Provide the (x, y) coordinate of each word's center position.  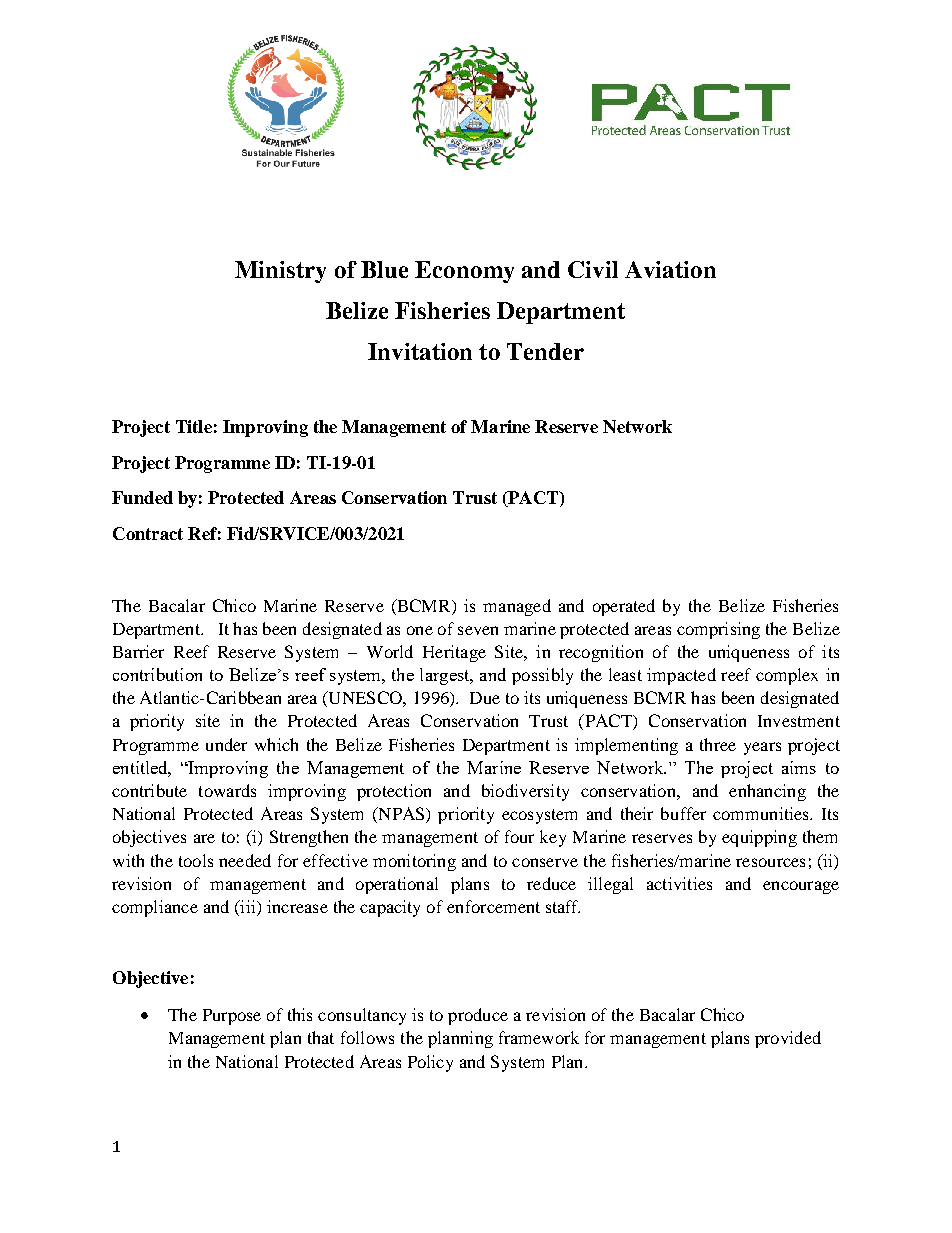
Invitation (420, 351)
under (226, 744)
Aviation (670, 269)
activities (679, 883)
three (718, 744)
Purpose (232, 1017)
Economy (464, 272)
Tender (545, 351)
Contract (148, 533)
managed (517, 607)
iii (248, 906)
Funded (142, 497)
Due (485, 698)
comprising (718, 630)
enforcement (493, 906)
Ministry (280, 272)
